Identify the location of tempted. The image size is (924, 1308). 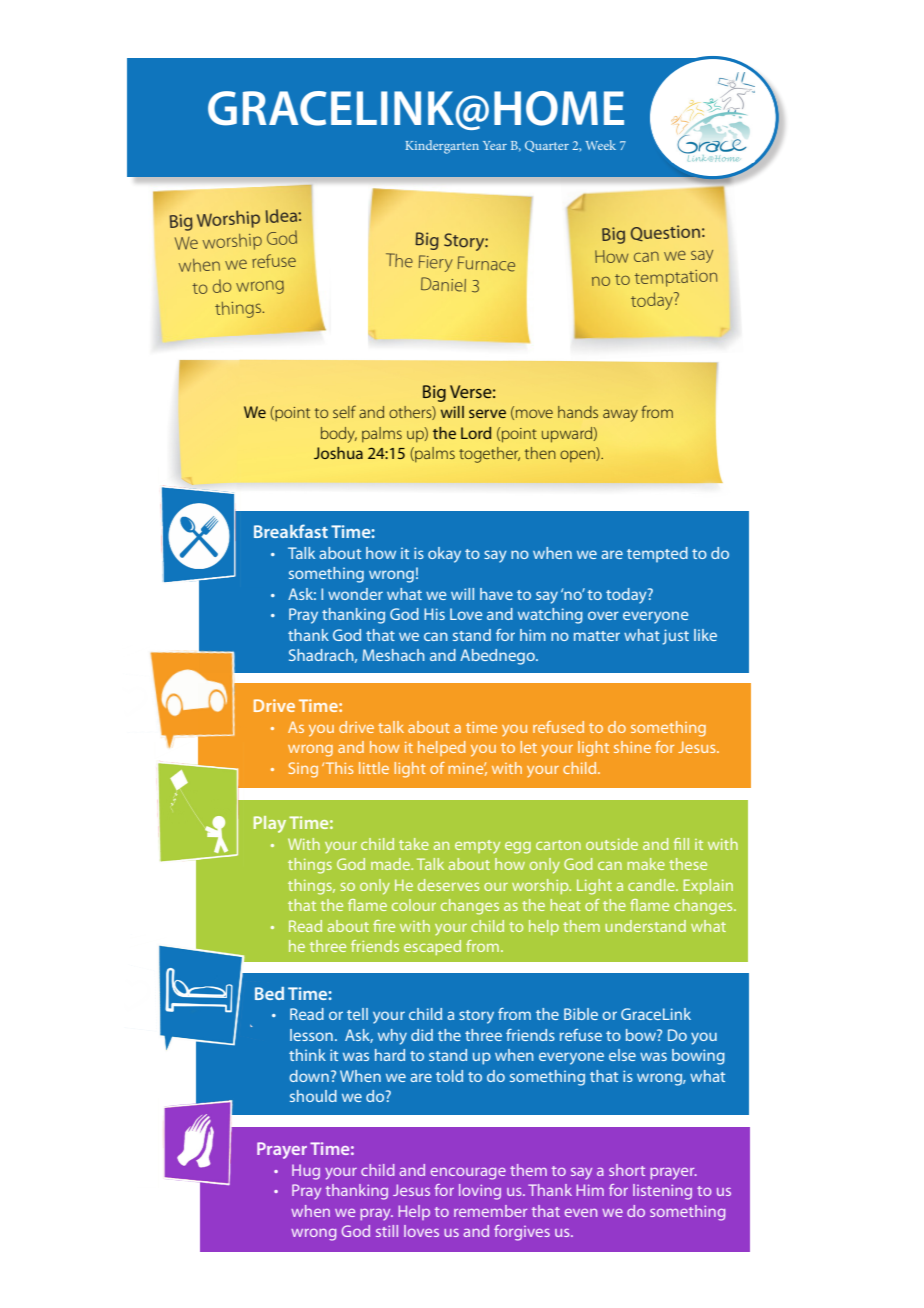
(657, 554).
